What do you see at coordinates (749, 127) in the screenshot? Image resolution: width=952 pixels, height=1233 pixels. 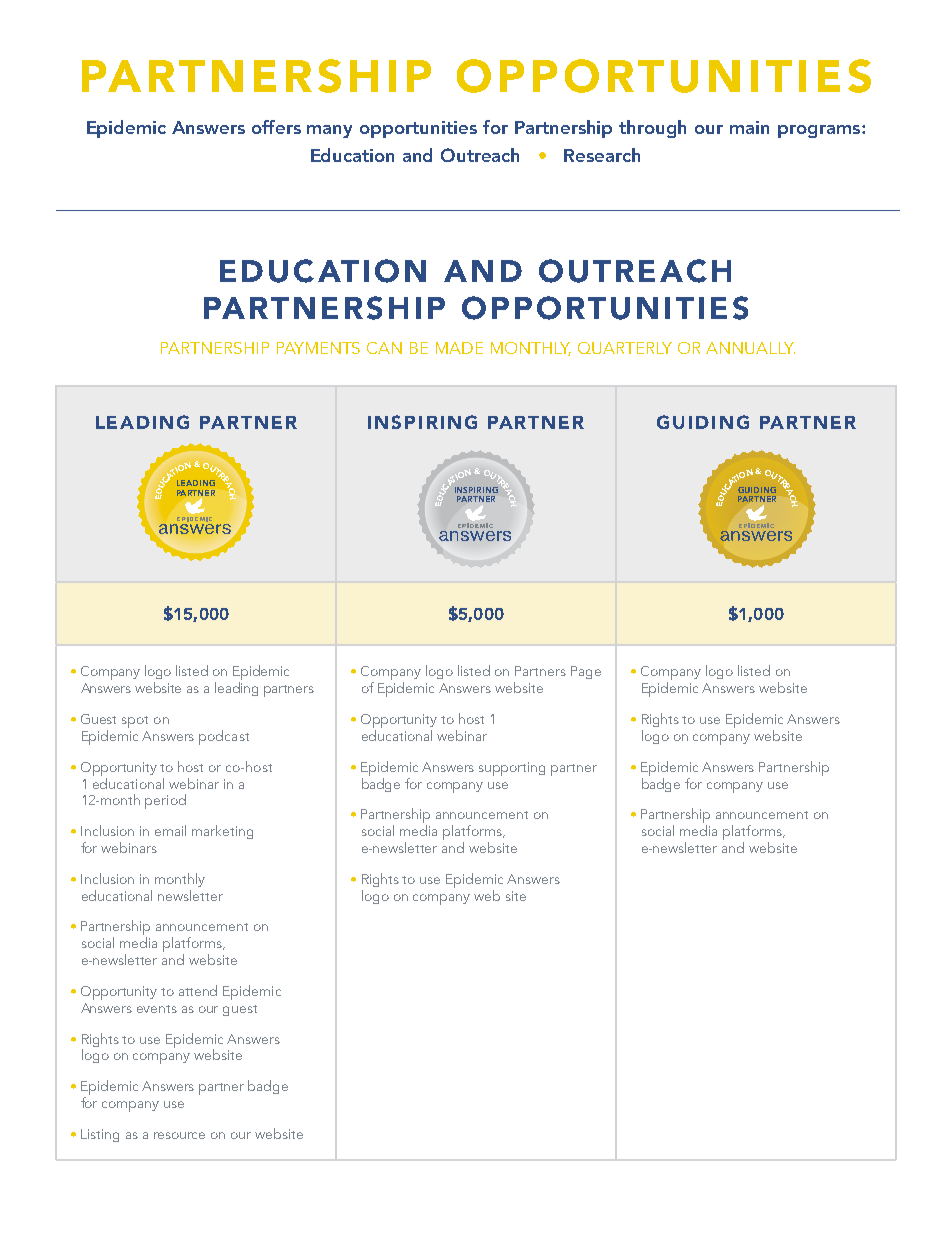 I see `main` at bounding box center [749, 127].
